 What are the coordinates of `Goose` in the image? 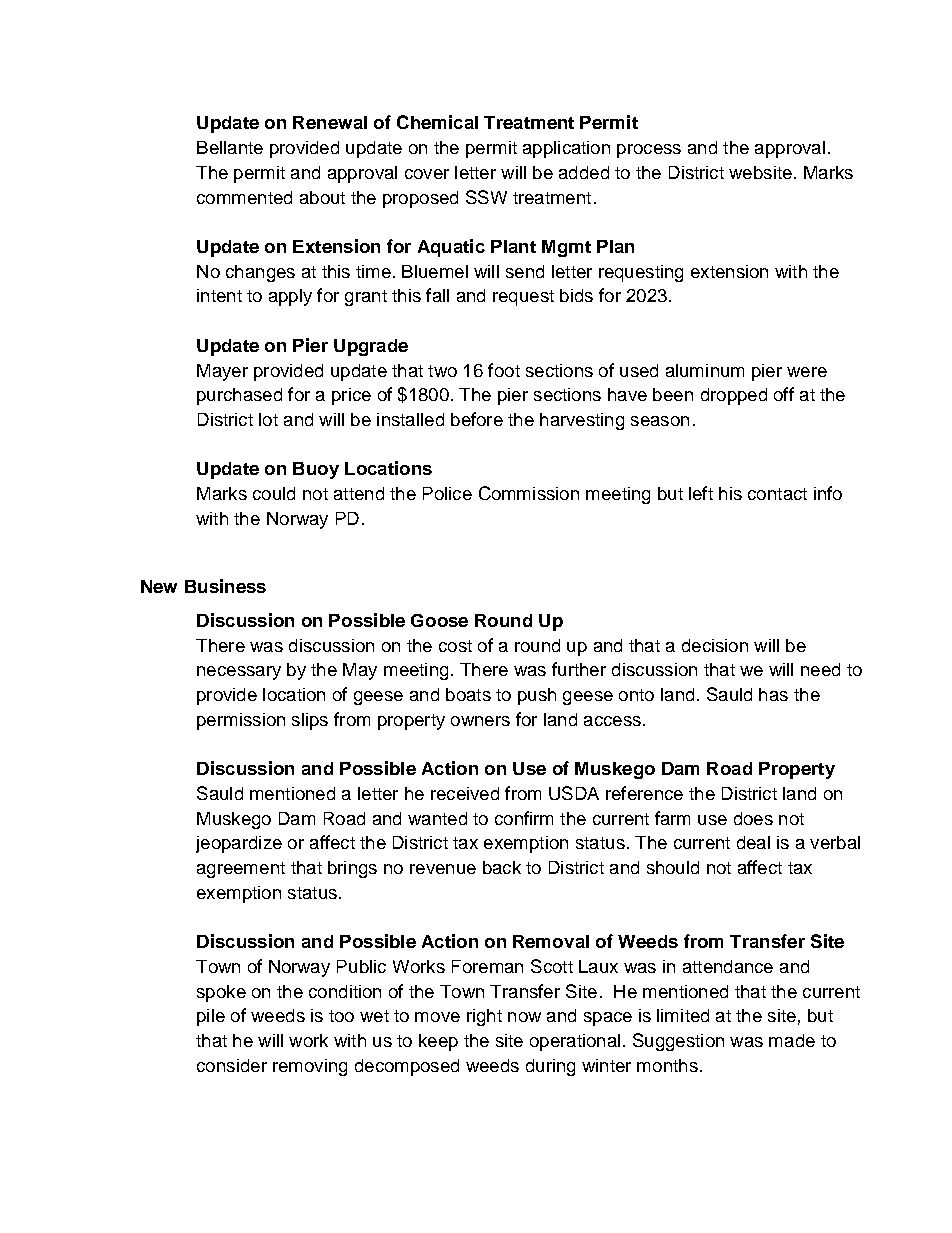 It's located at (439, 620).
